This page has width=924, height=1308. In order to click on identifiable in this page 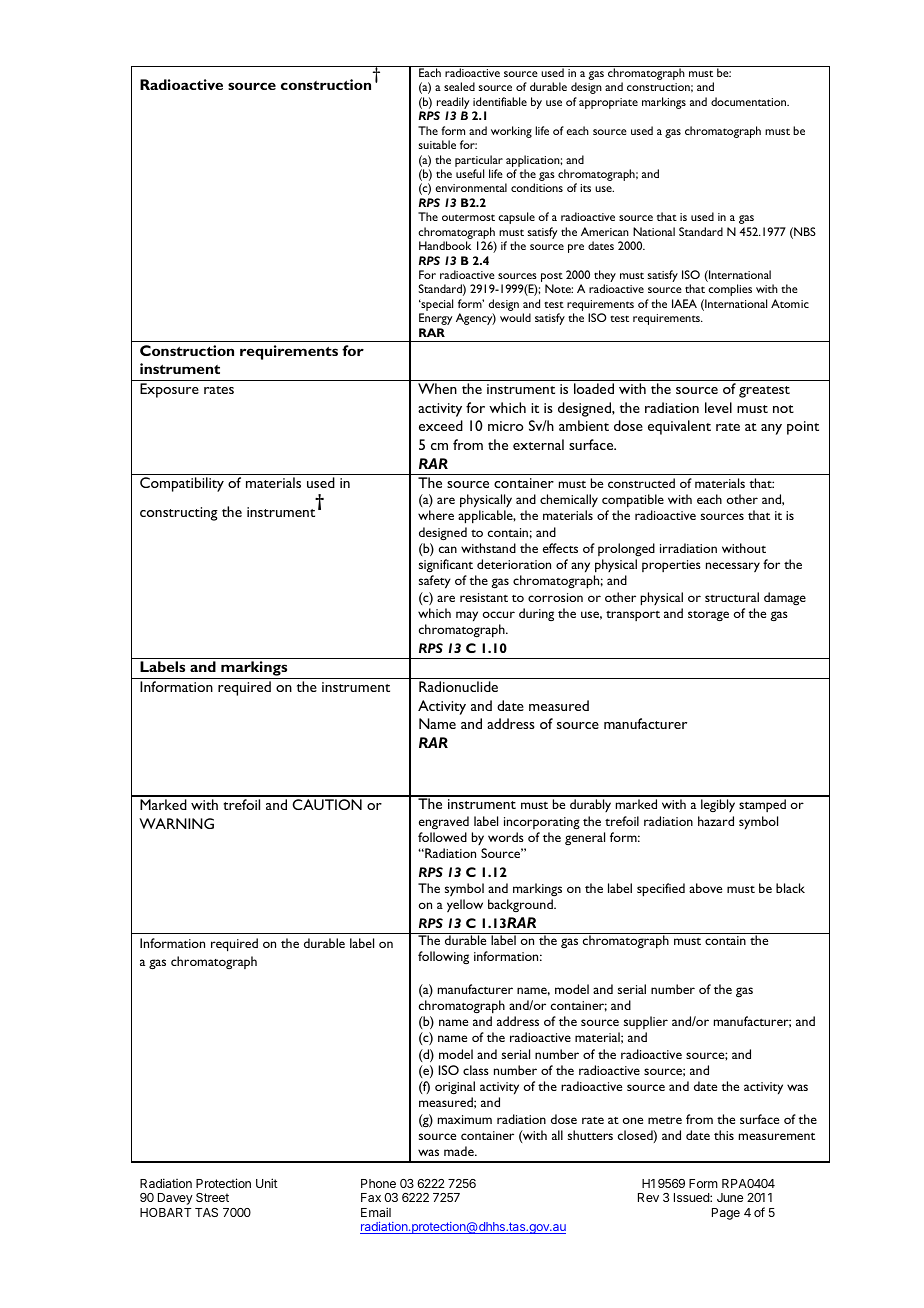, I will do `click(500, 101)`.
